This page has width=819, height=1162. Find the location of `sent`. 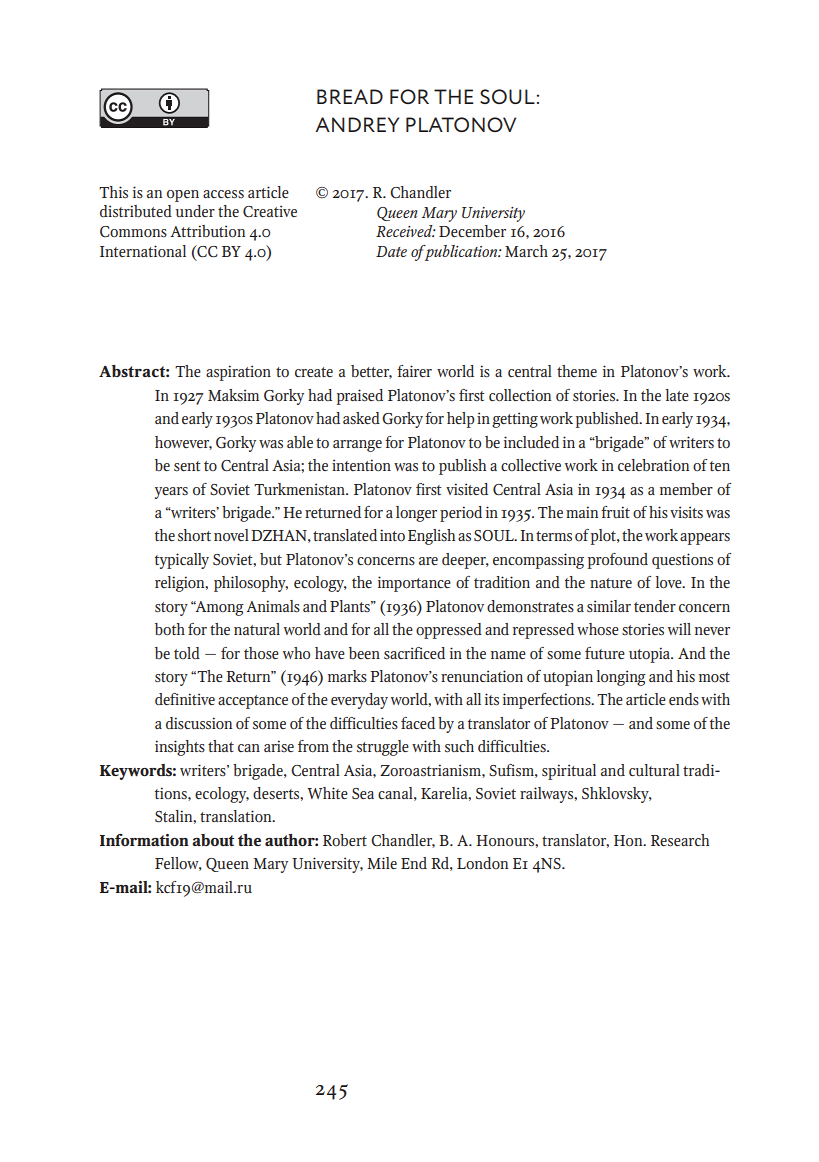

sent is located at coordinates (187, 466).
